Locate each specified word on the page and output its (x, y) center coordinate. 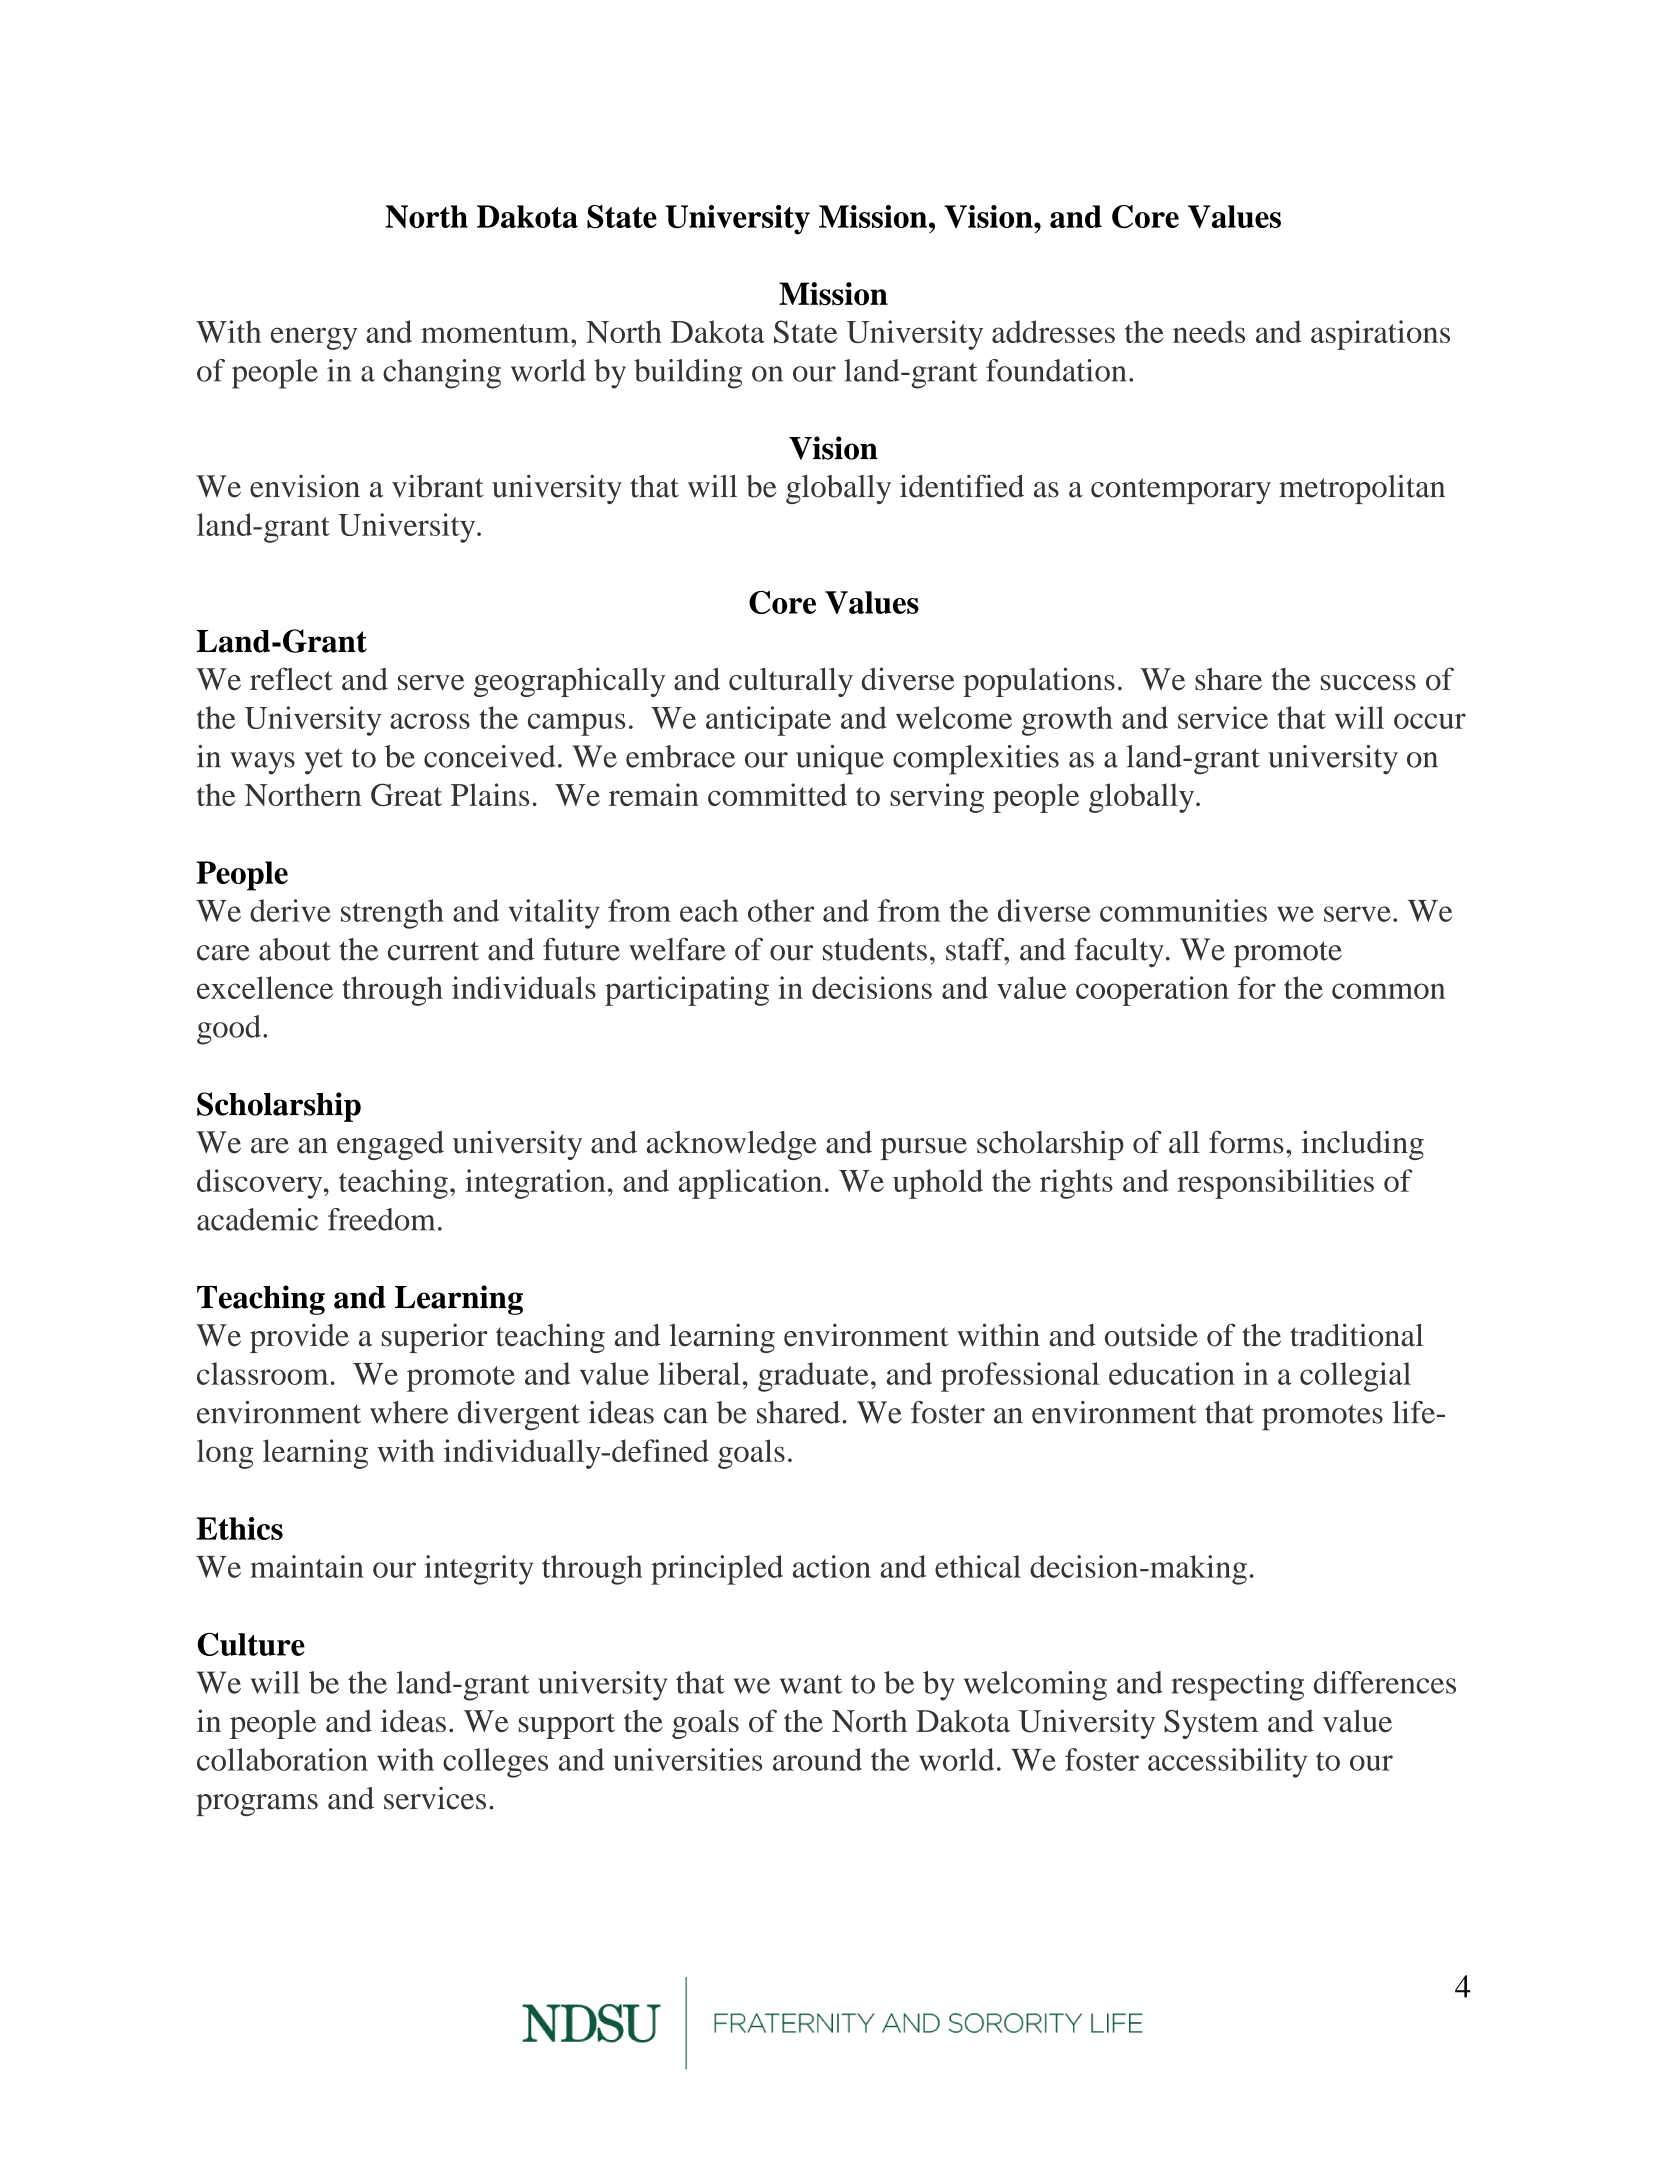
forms (1246, 1142)
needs (1209, 331)
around (817, 1759)
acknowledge (732, 1145)
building (688, 374)
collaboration (282, 1759)
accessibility (1227, 1763)
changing (442, 374)
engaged (390, 1145)
